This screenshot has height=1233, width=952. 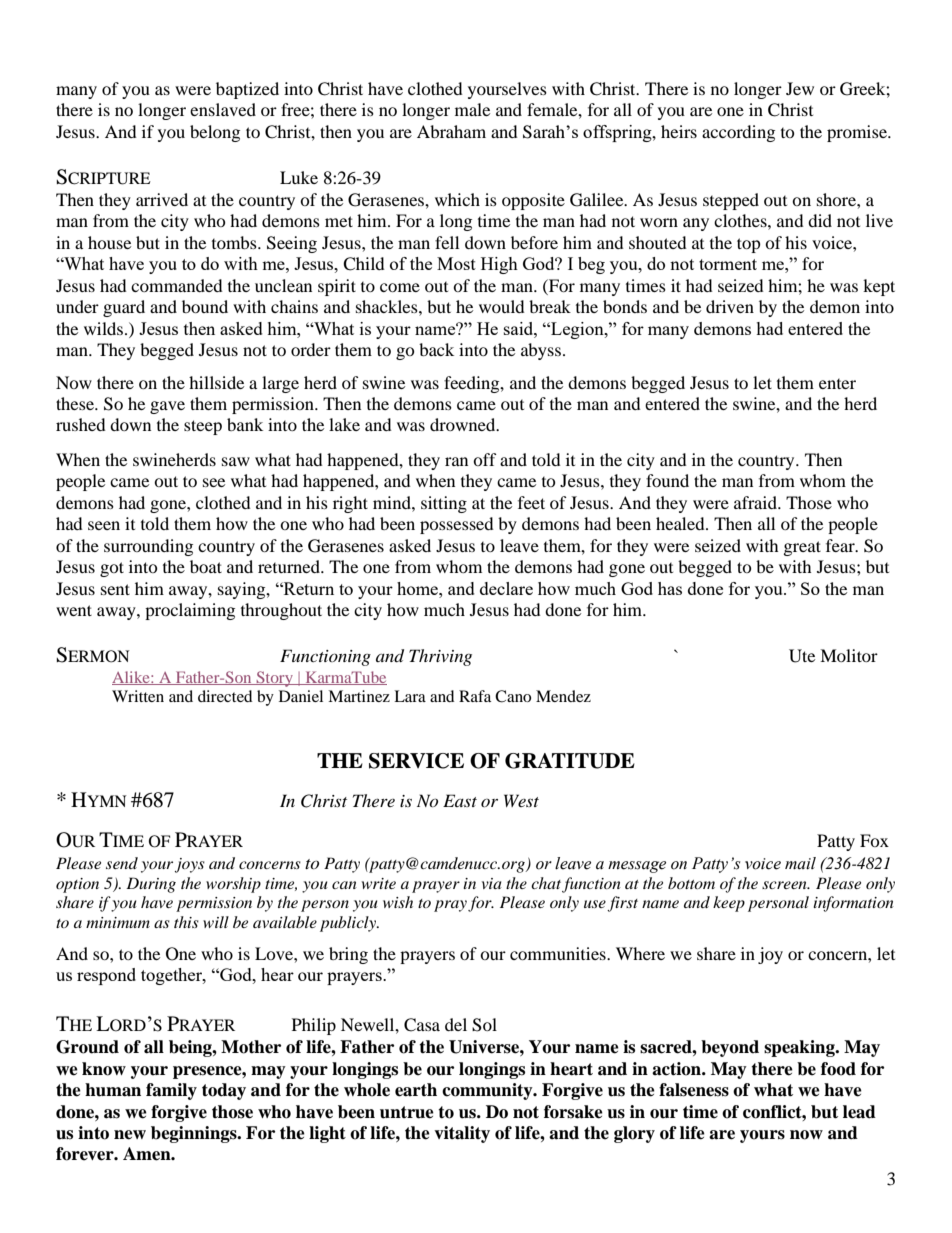 I want to click on great, so click(x=802, y=548).
